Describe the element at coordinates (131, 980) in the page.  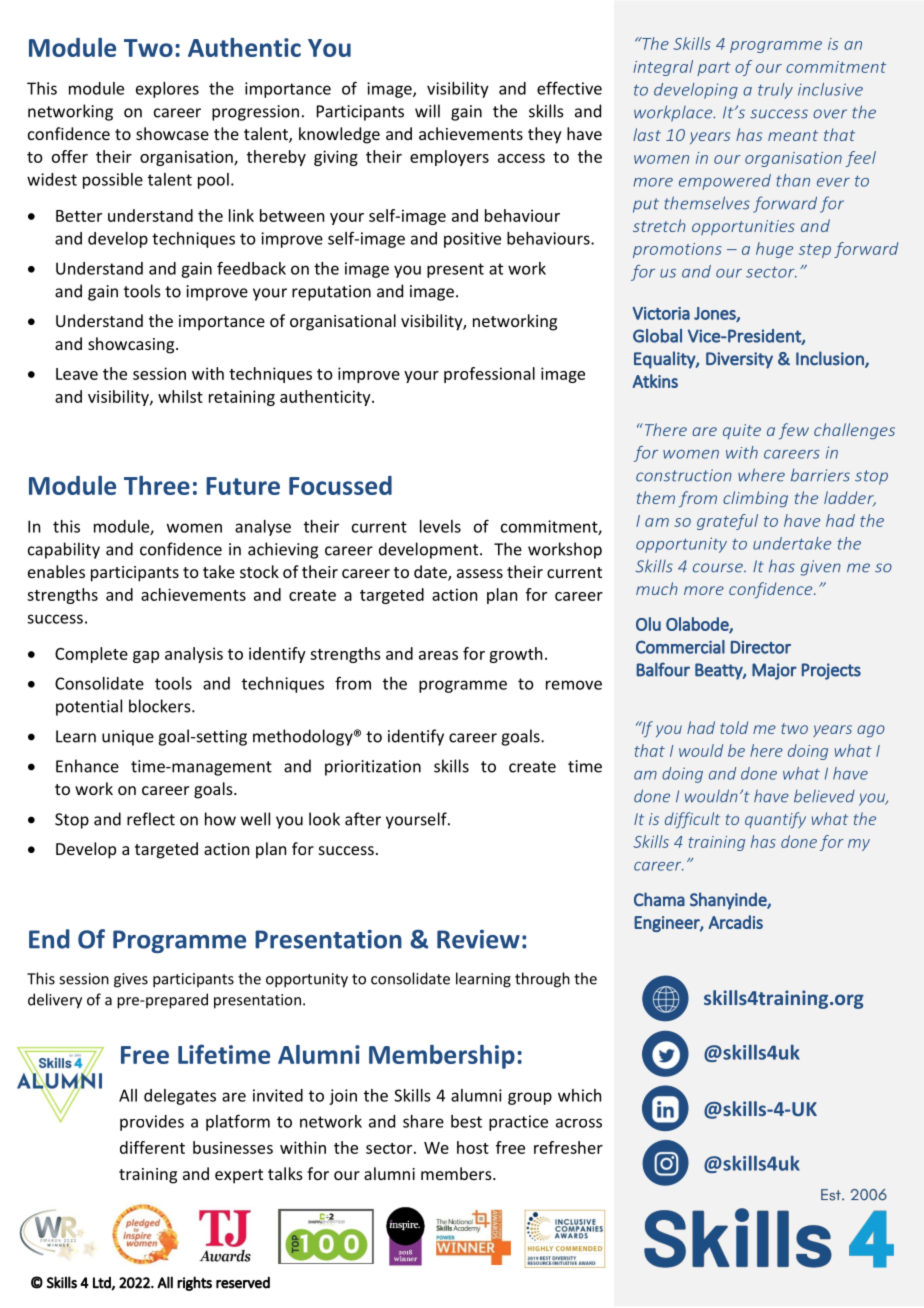
I see `gives` at that location.
